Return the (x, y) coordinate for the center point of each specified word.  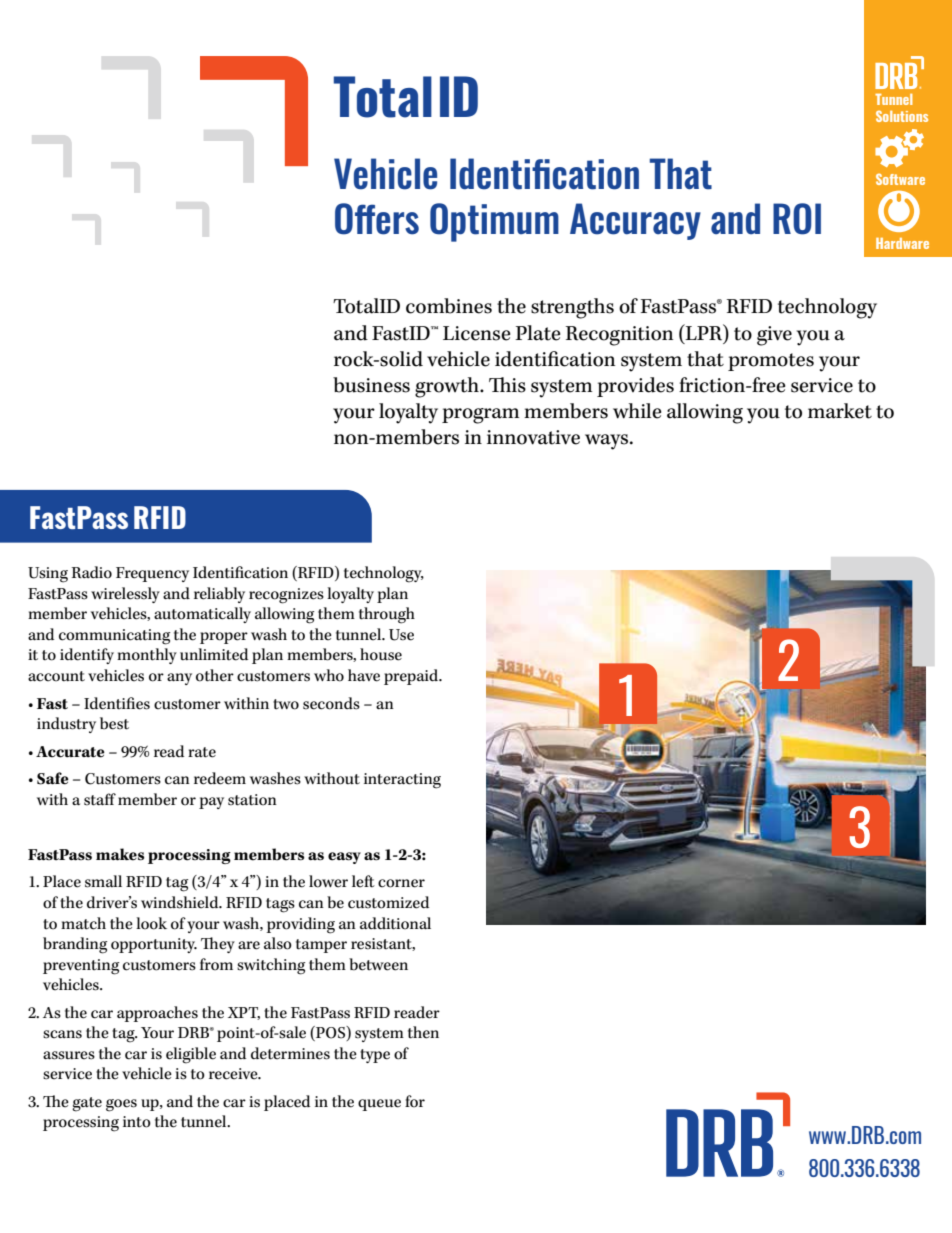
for (415, 1101)
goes (121, 1105)
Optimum (494, 222)
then (423, 1032)
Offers (377, 219)
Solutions (902, 116)
